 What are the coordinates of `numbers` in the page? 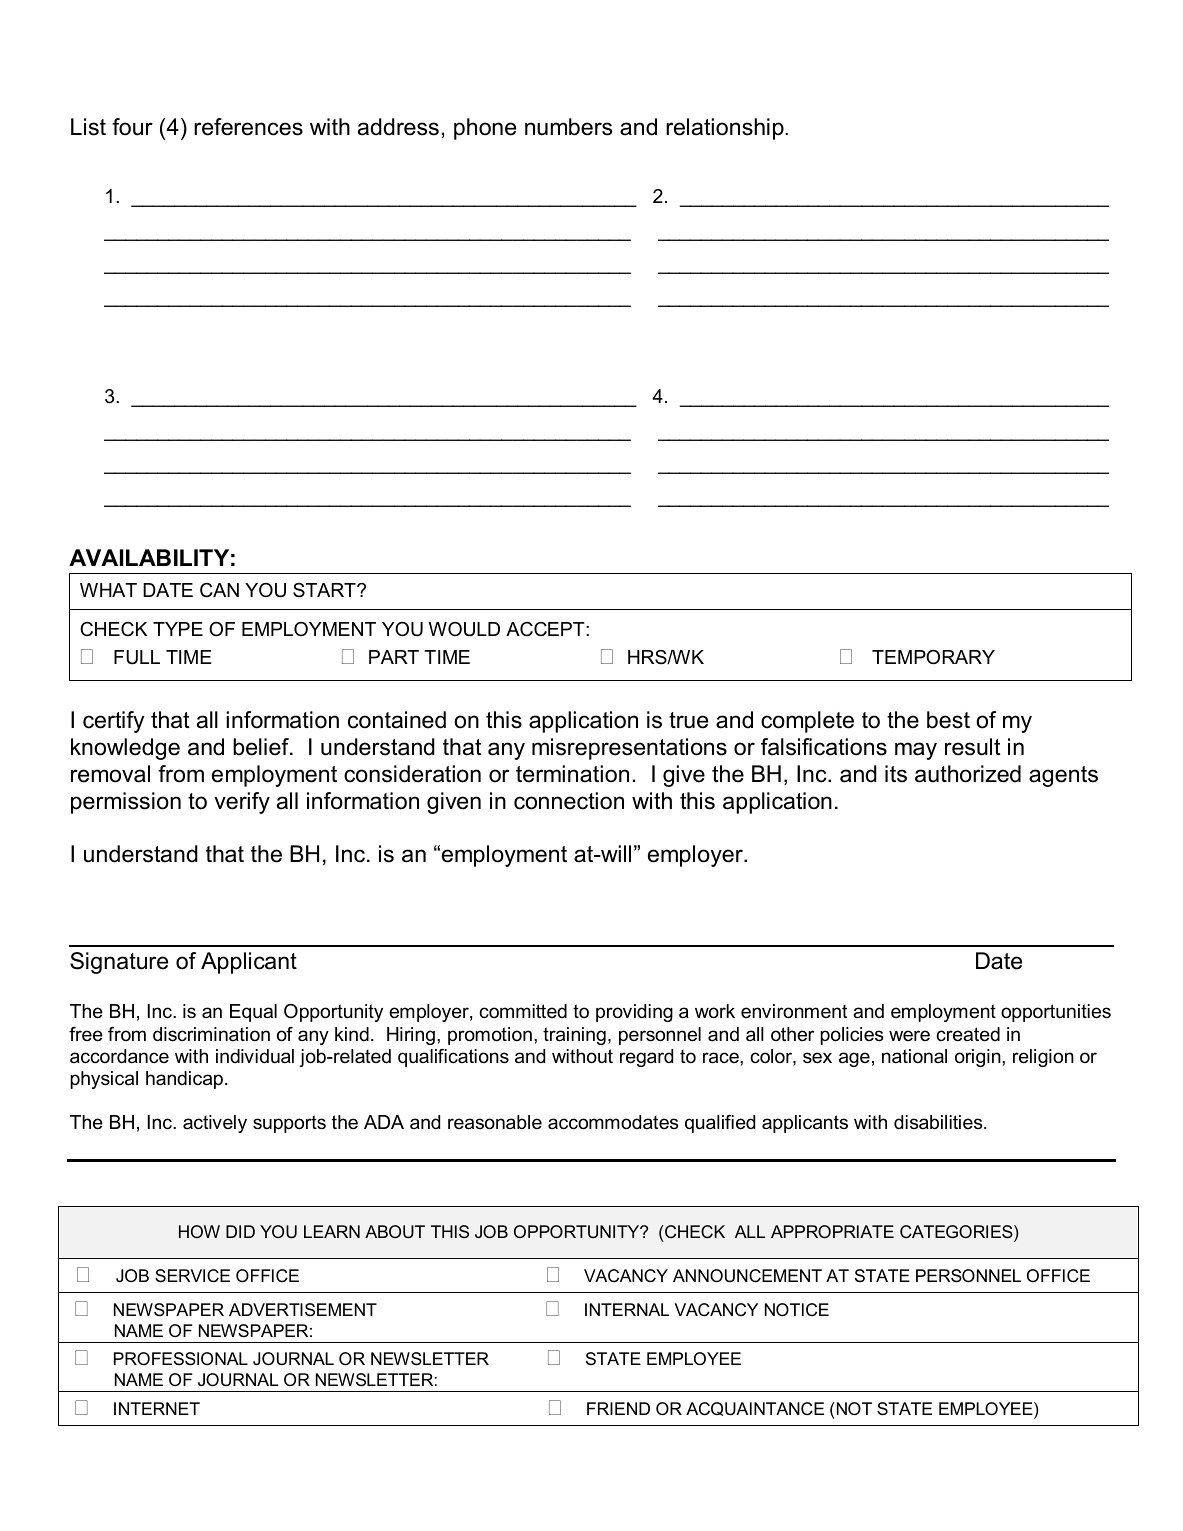 It's located at (568, 127).
